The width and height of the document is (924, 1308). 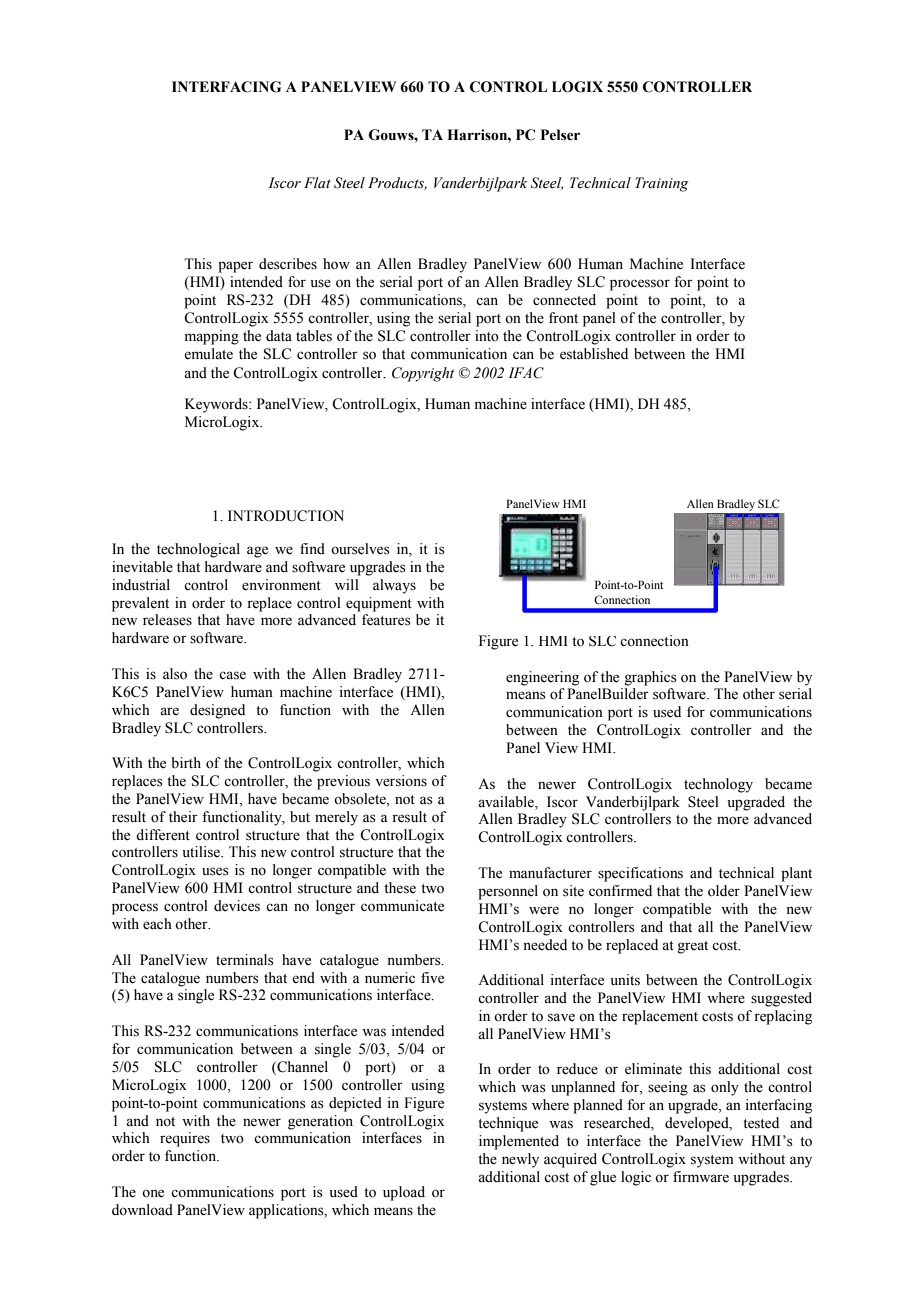 I want to click on graphics, so click(x=650, y=678).
